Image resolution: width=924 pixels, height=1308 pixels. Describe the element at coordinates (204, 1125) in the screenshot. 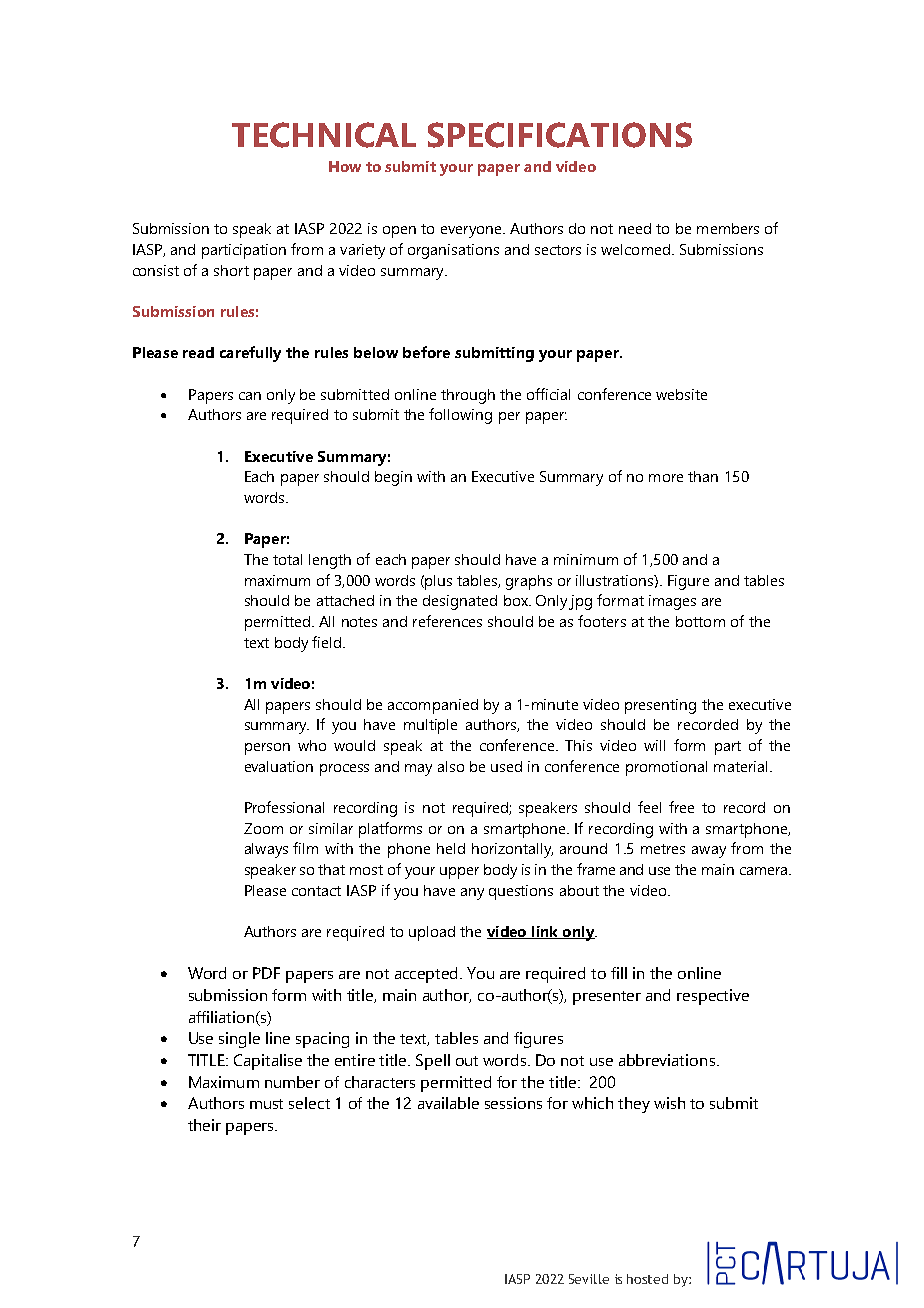

I see `their` at that location.
